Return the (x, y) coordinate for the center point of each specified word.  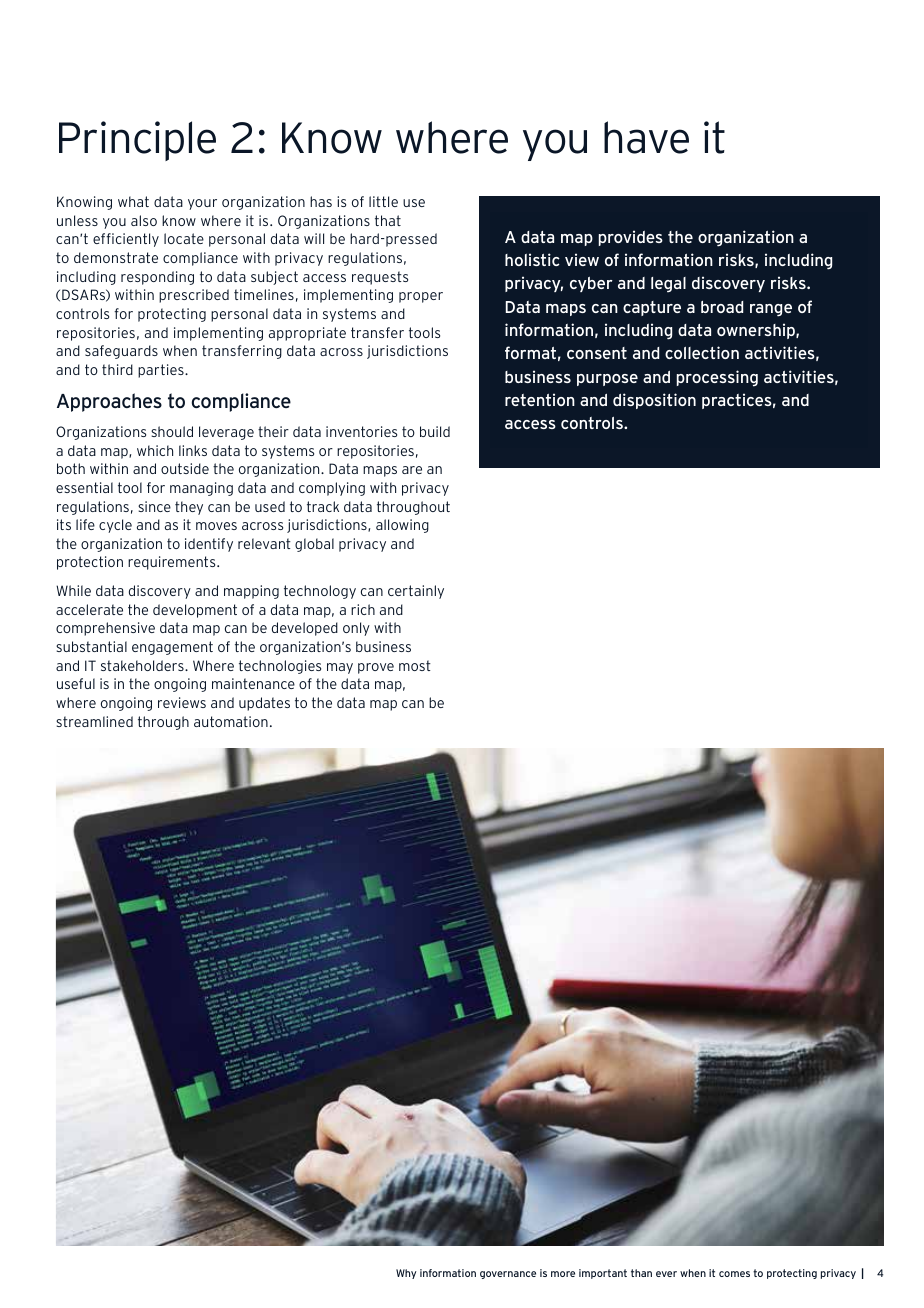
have (646, 137)
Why (406, 1274)
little (383, 201)
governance (508, 1275)
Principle (137, 141)
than (641, 1273)
